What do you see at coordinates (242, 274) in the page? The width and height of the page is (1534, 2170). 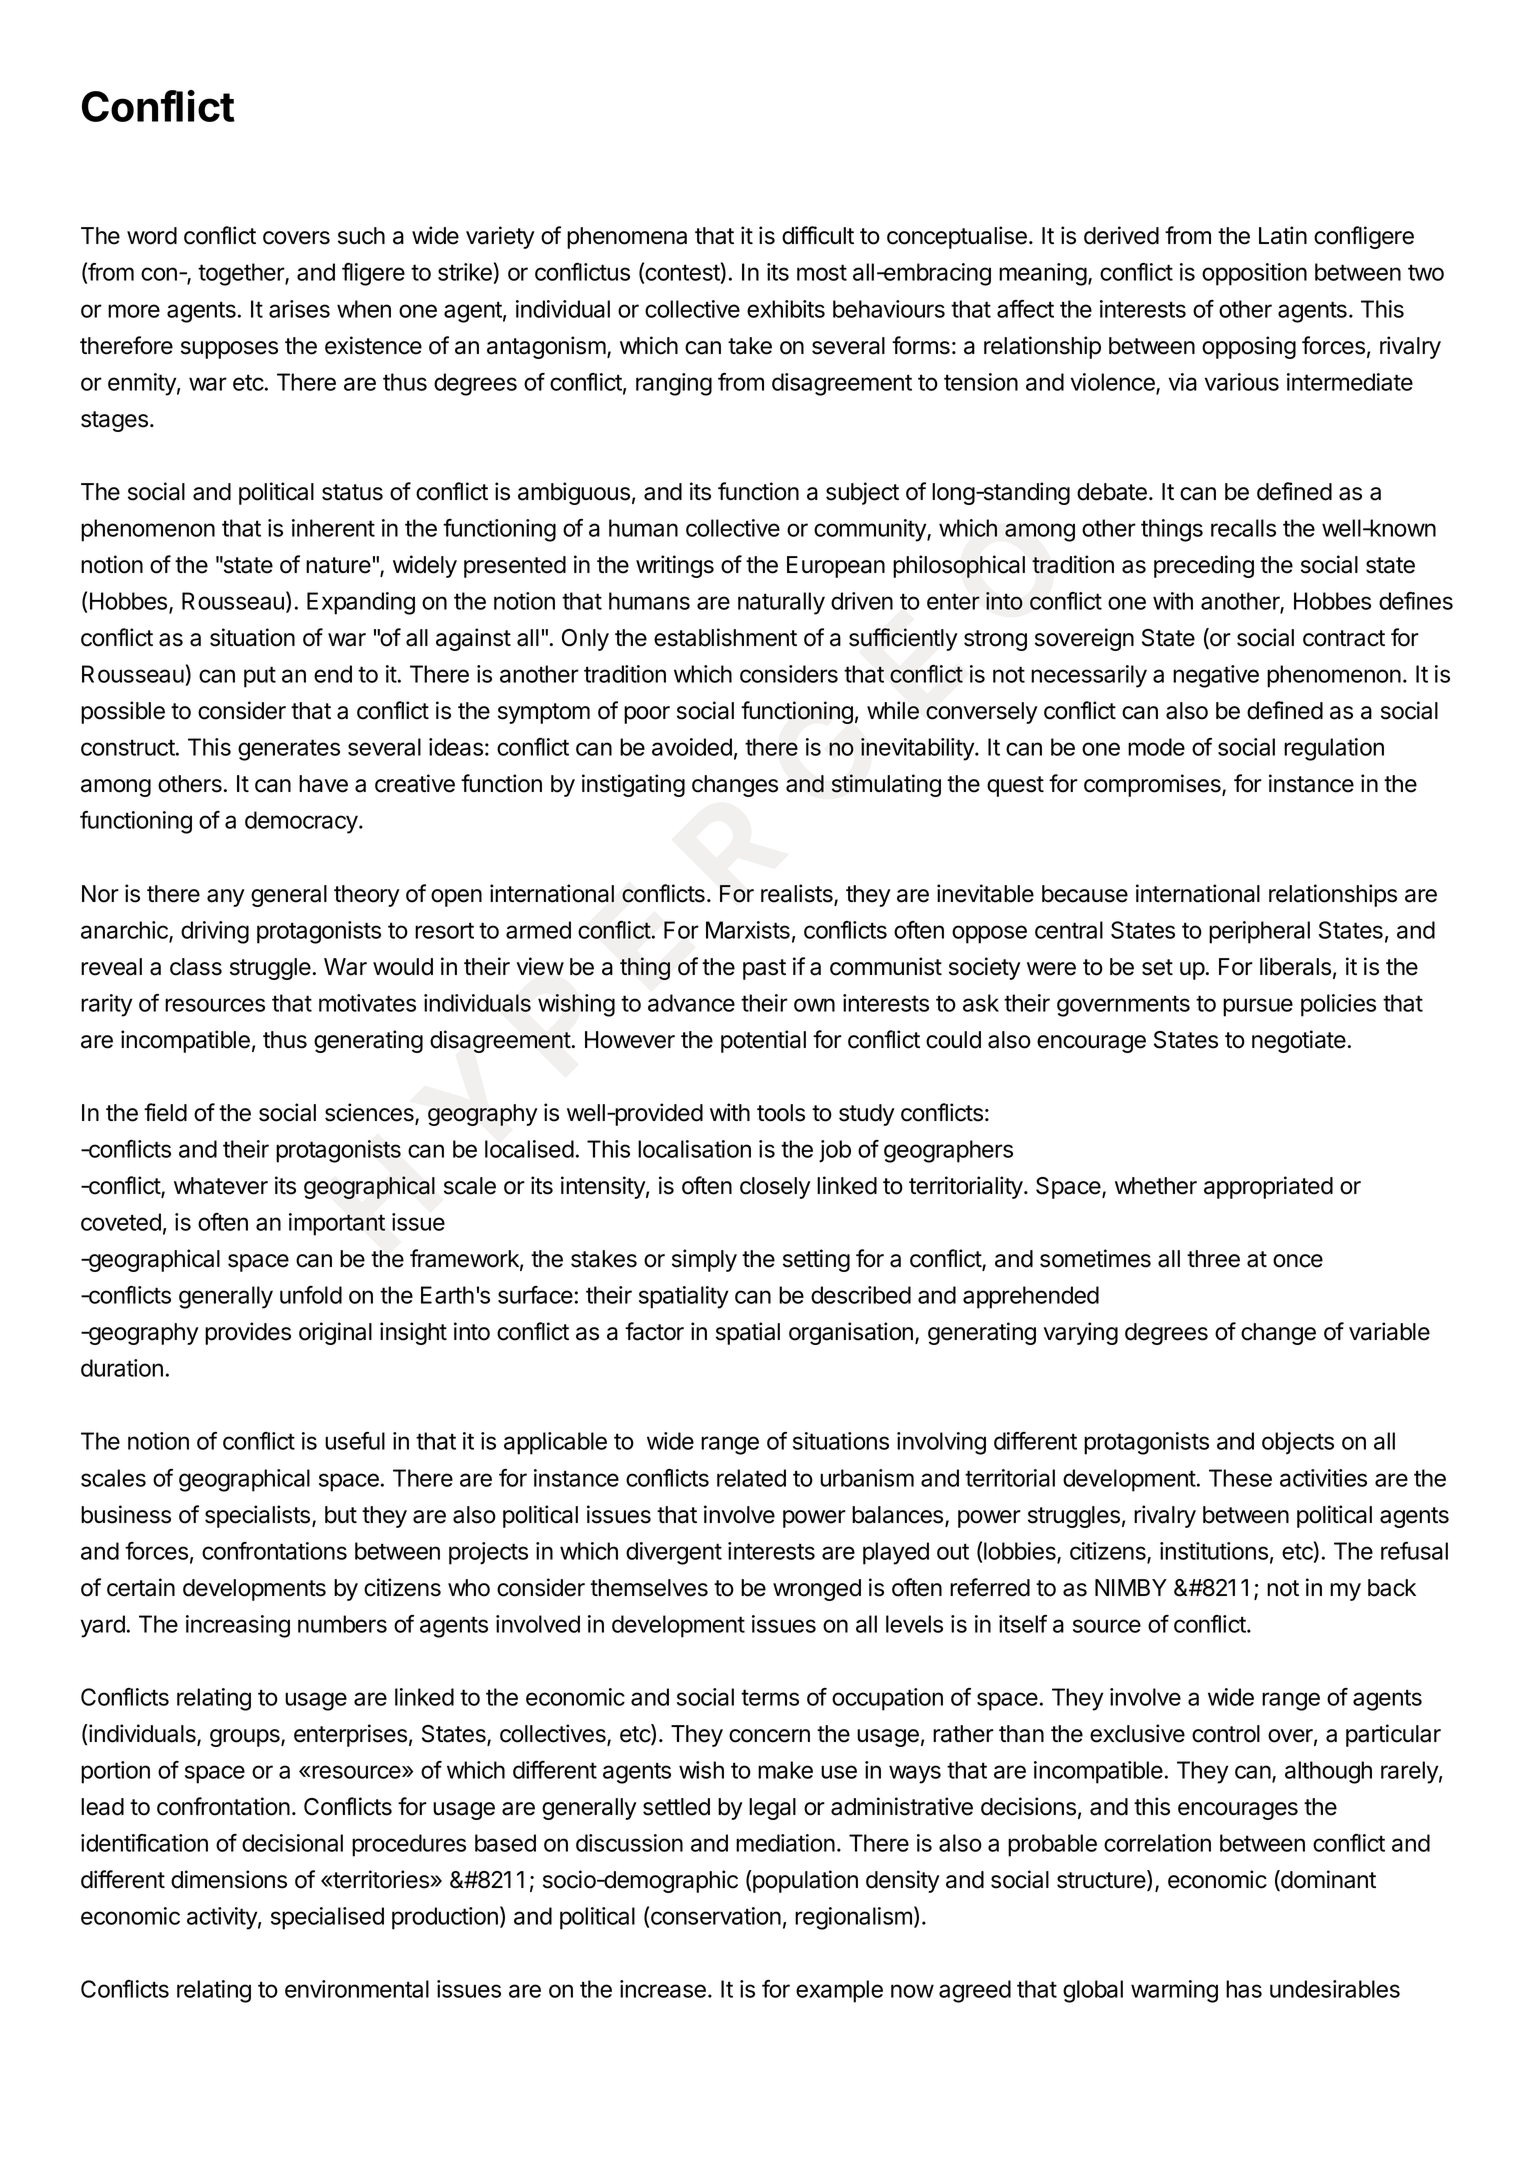 I see `together` at bounding box center [242, 274].
